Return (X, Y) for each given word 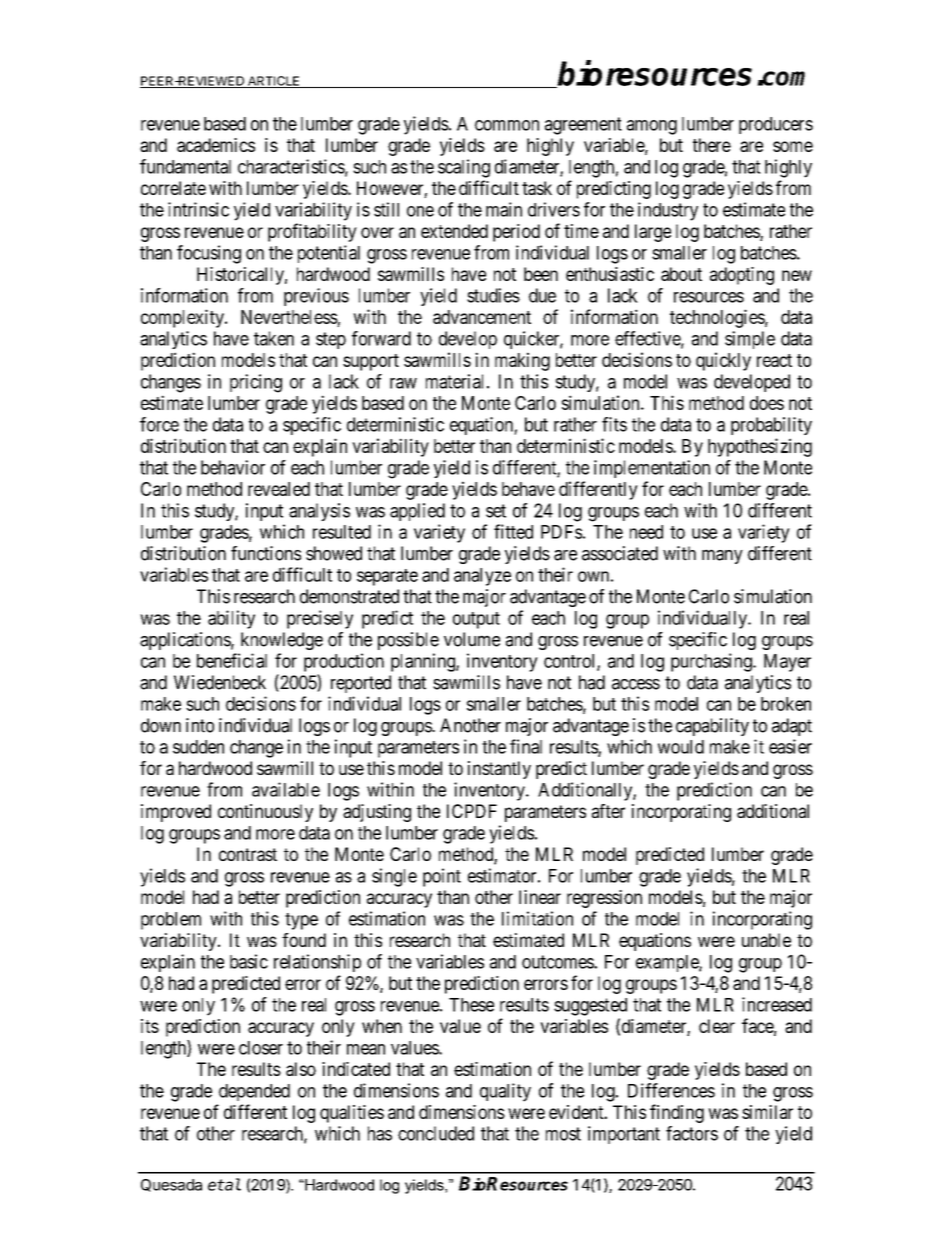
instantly (499, 770)
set (496, 511)
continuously (265, 813)
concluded (436, 1133)
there (712, 145)
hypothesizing (760, 447)
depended (254, 1092)
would (681, 747)
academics (216, 145)
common (507, 125)
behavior (233, 467)
